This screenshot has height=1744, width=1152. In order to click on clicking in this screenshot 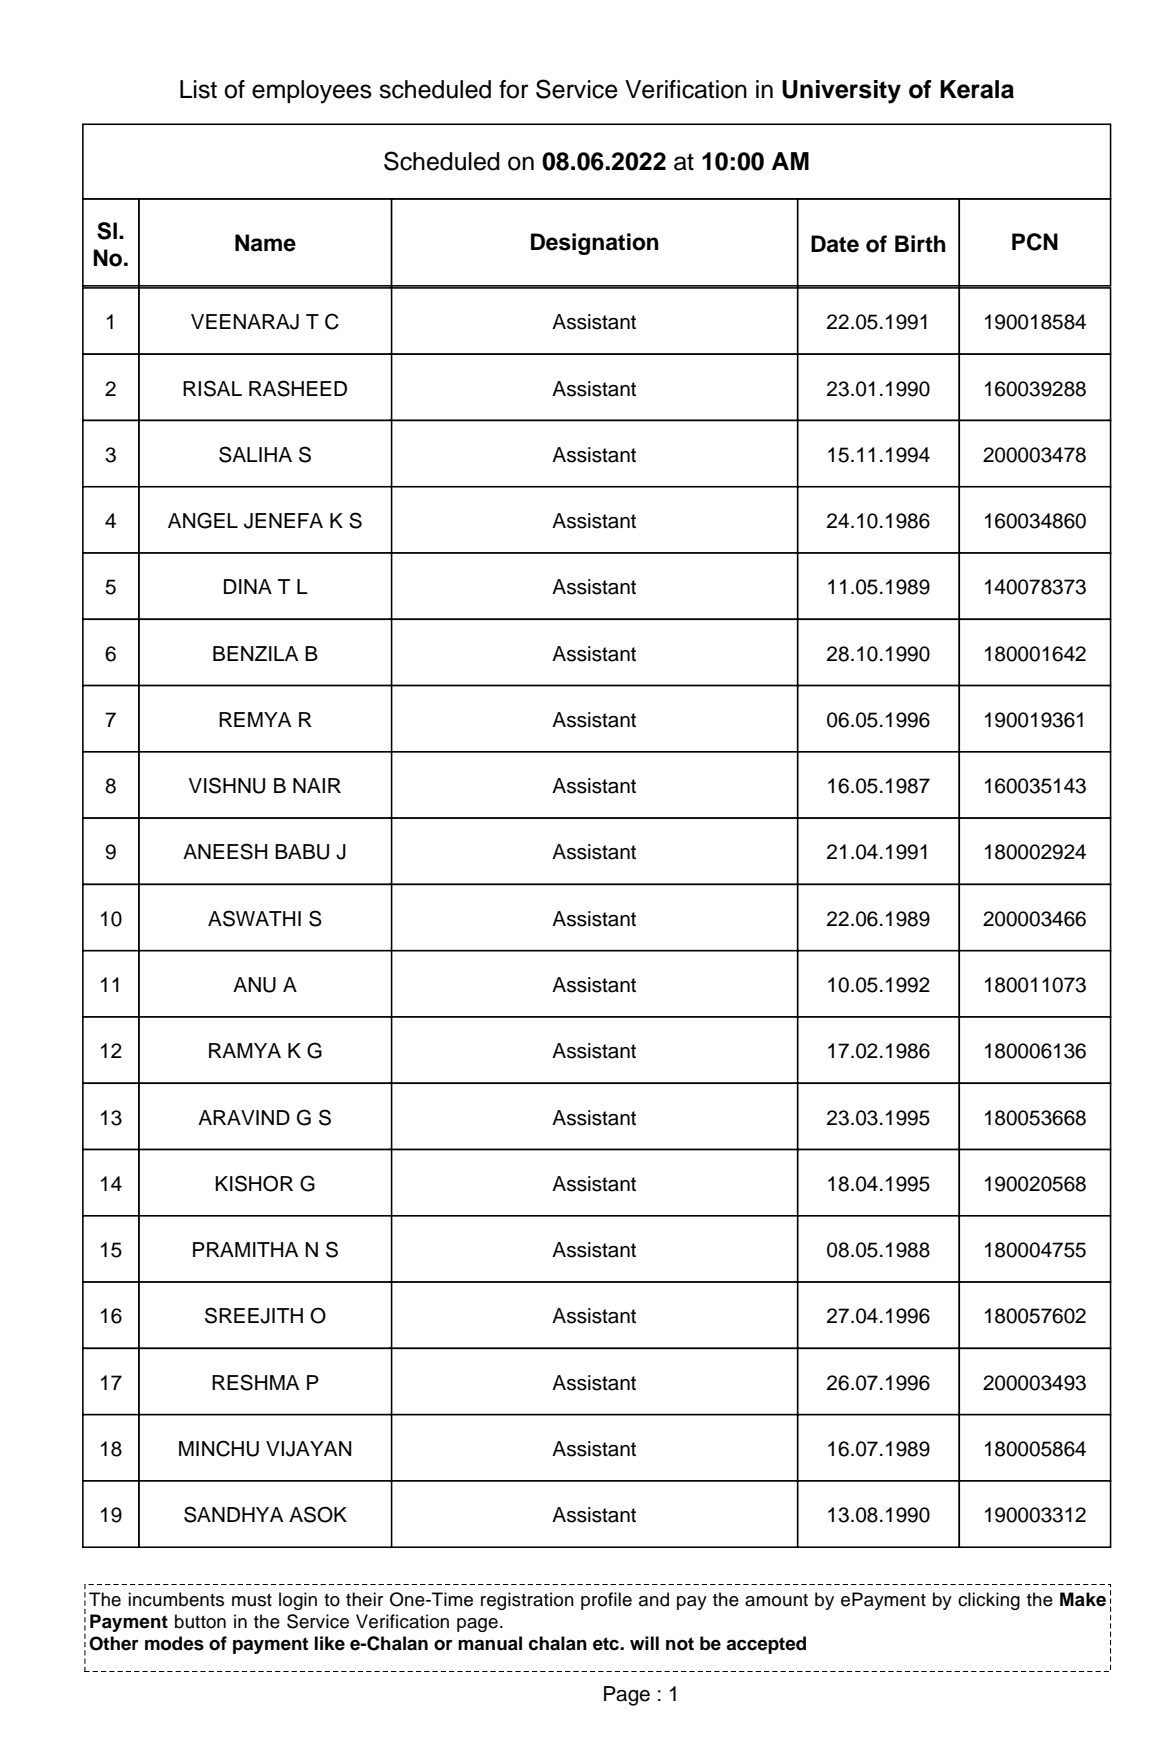, I will do `click(989, 1601)`.
